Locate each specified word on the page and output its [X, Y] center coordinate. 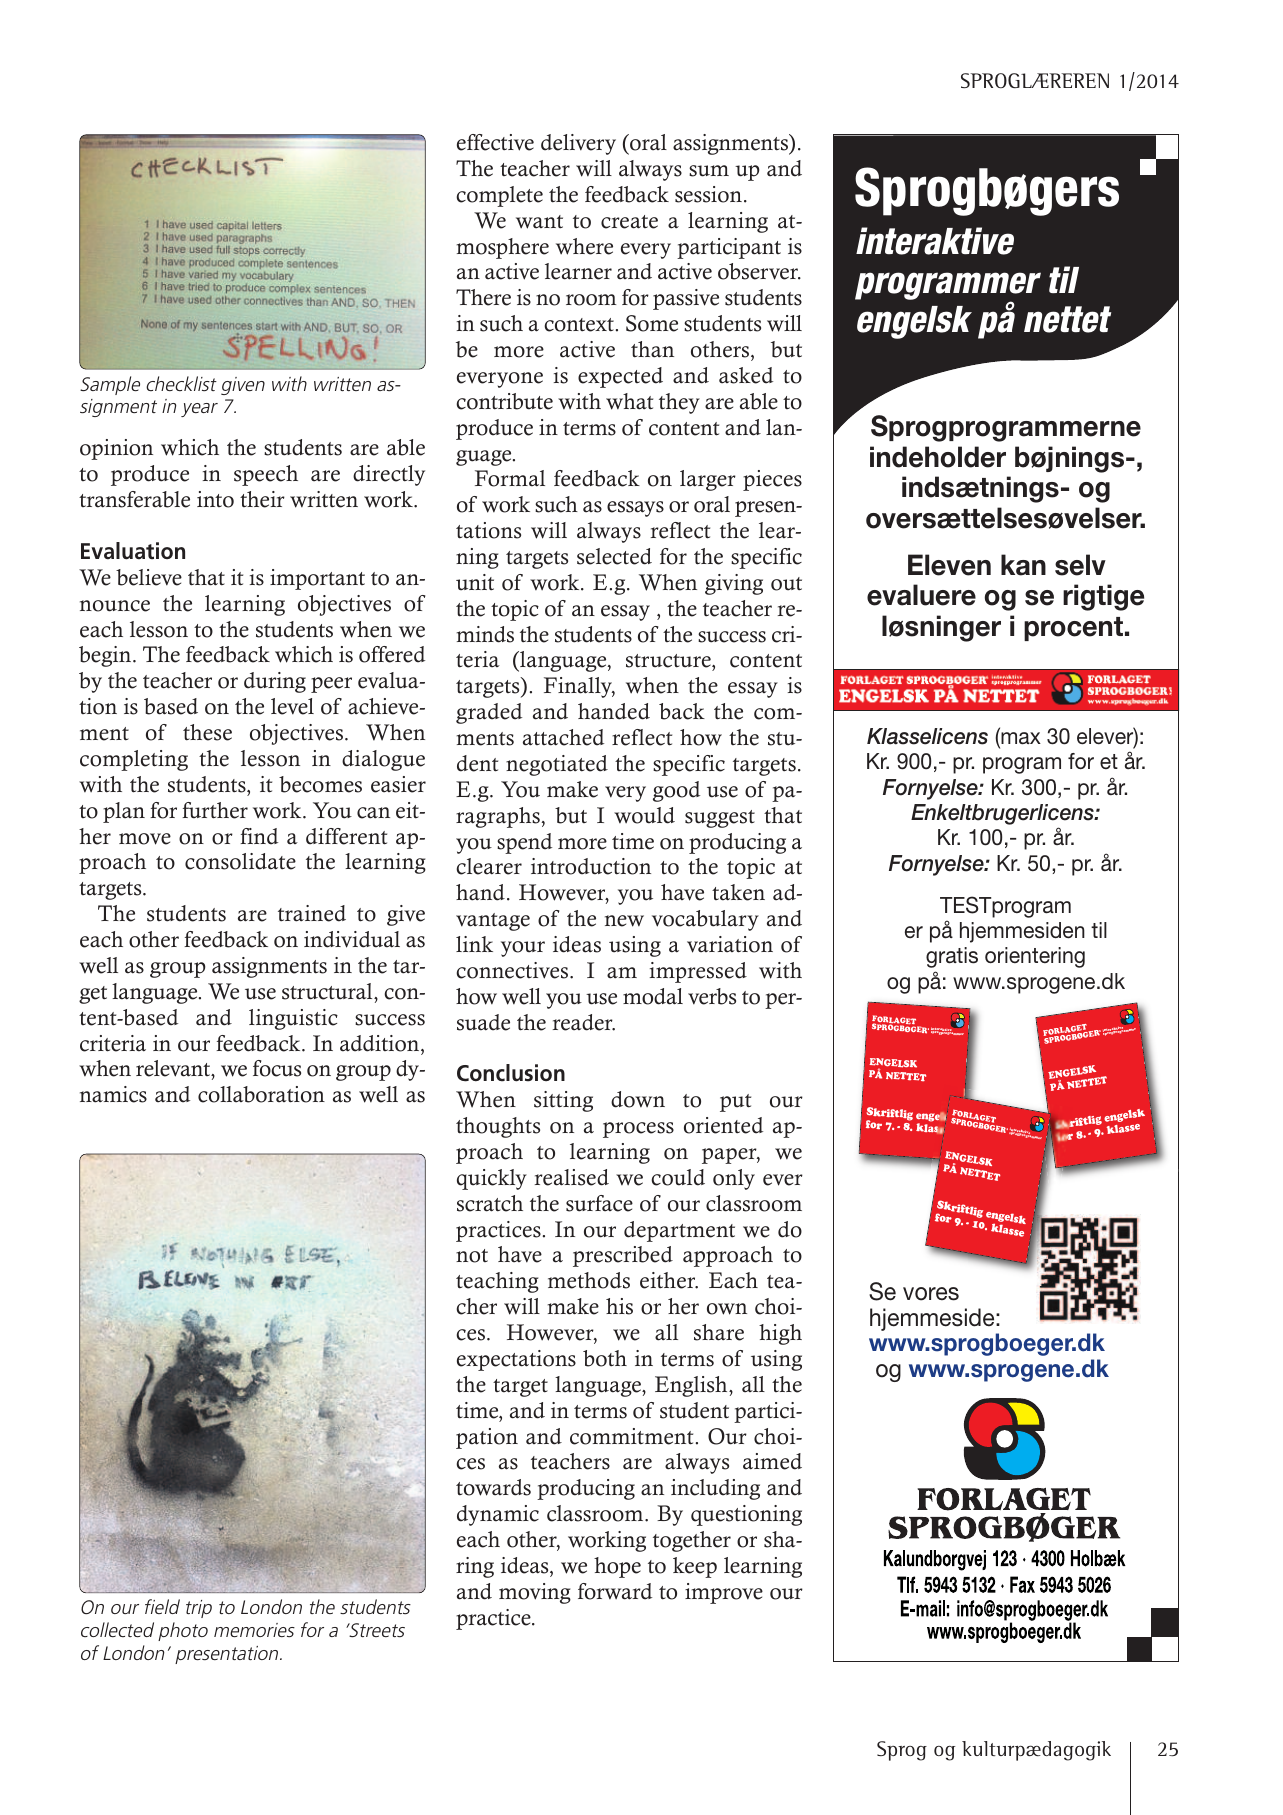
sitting [563, 1101]
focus [277, 1068]
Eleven [949, 565]
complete [499, 196]
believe [149, 577]
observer [759, 271]
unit [475, 582]
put [735, 1103]
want [539, 222]
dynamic [498, 1515]
